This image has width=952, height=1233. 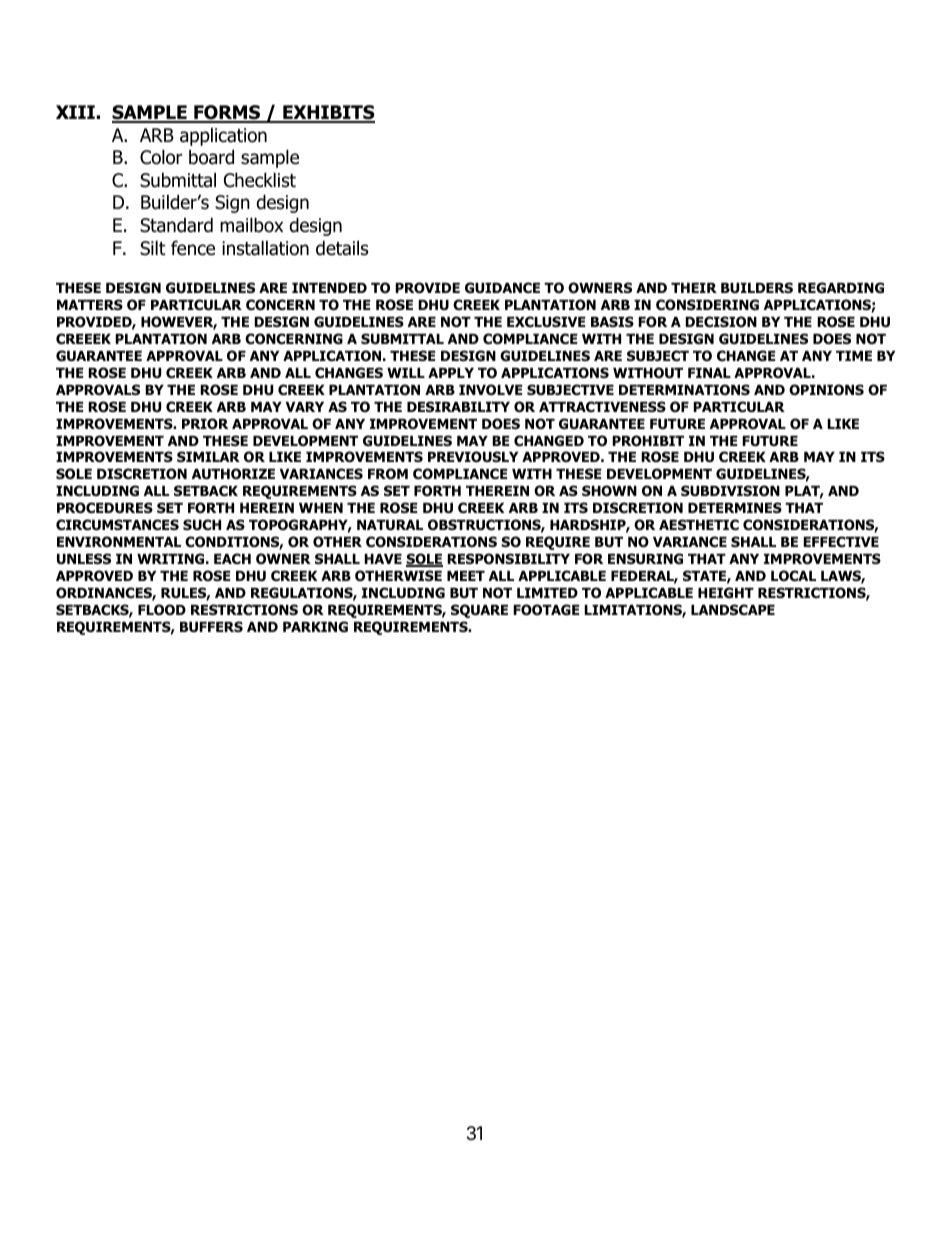 I want to click on PRIOR, so click(x=205, y=424).
